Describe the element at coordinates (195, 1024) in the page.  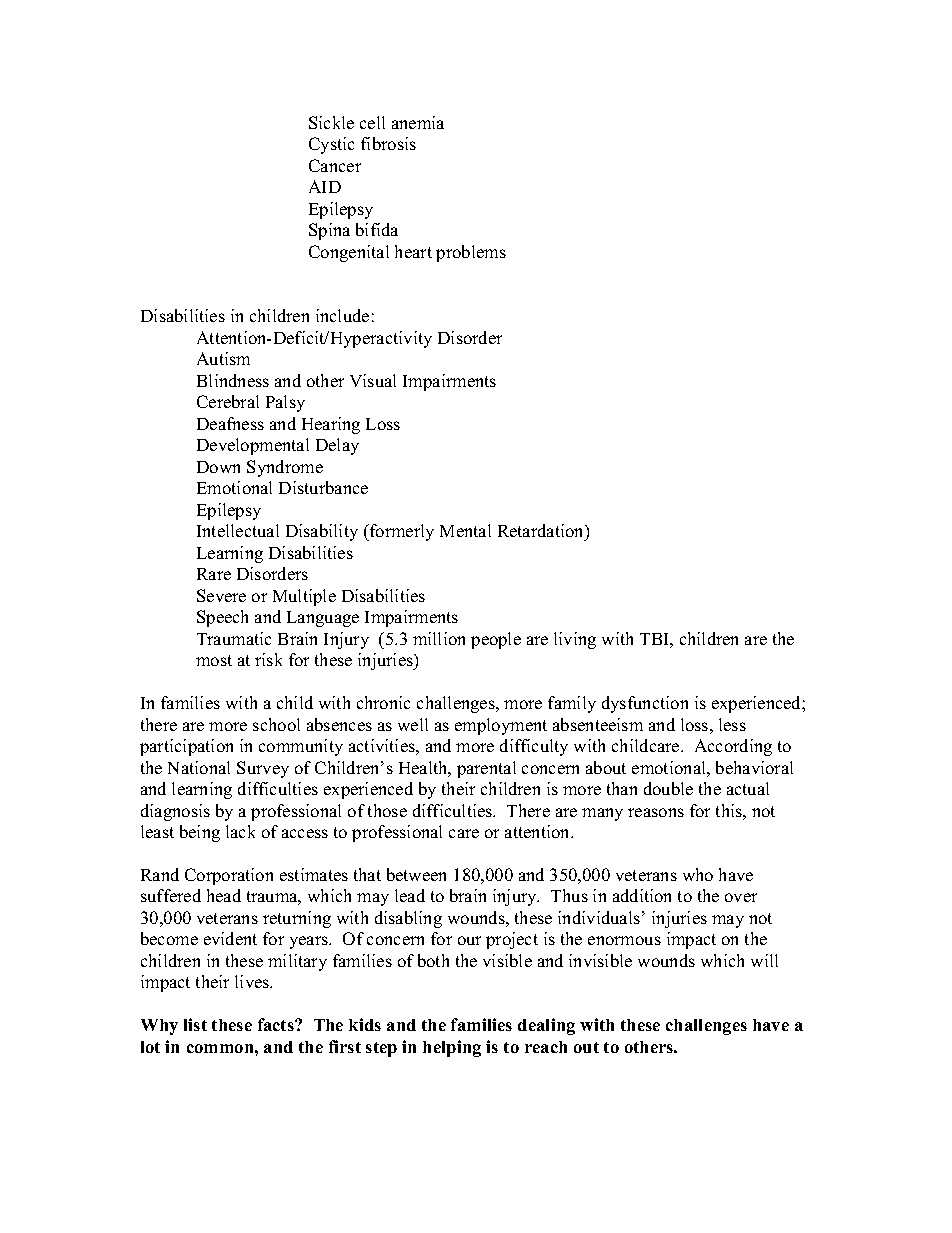
I see `list` at that location.
